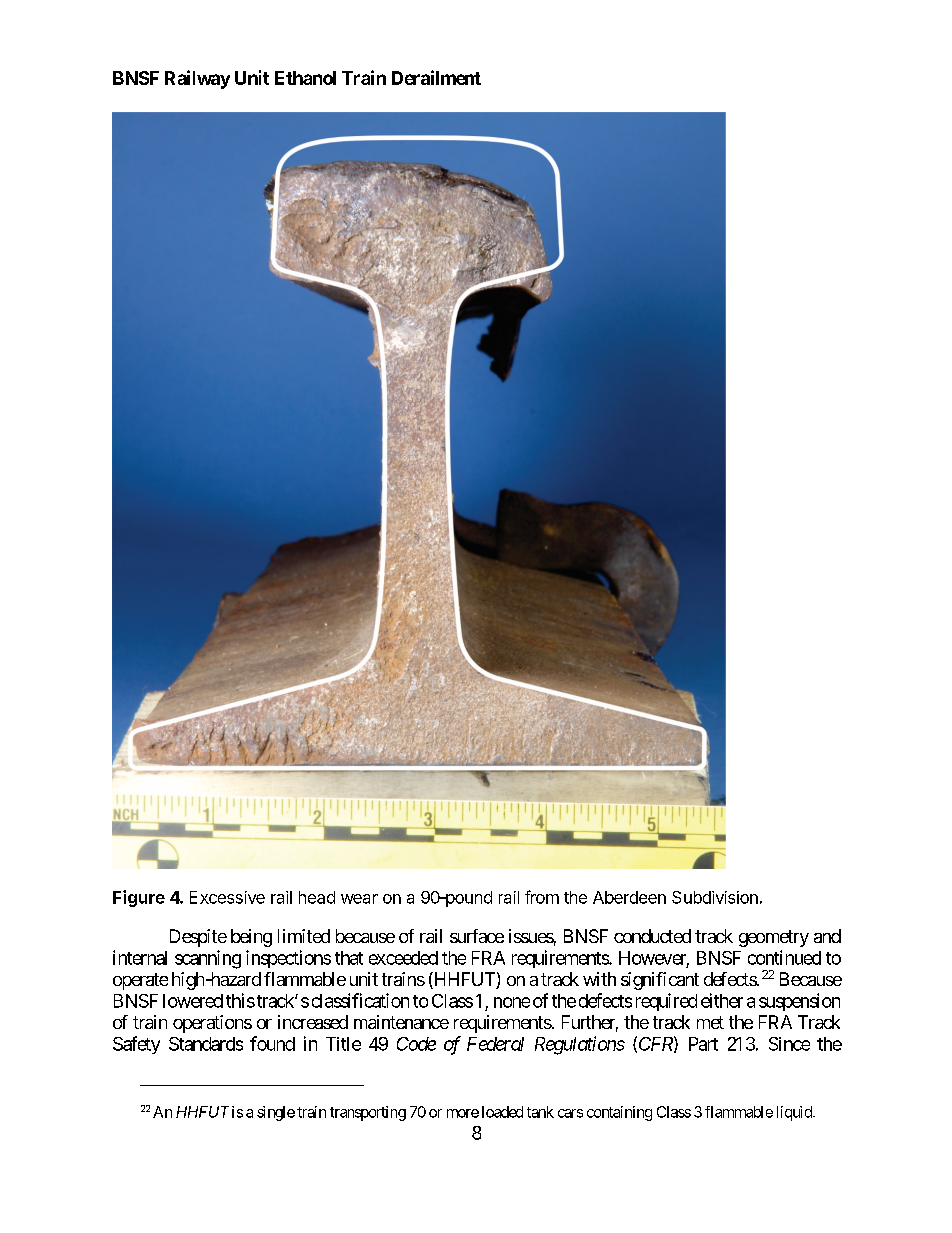  I want to click on single, so click(276, 1113).
